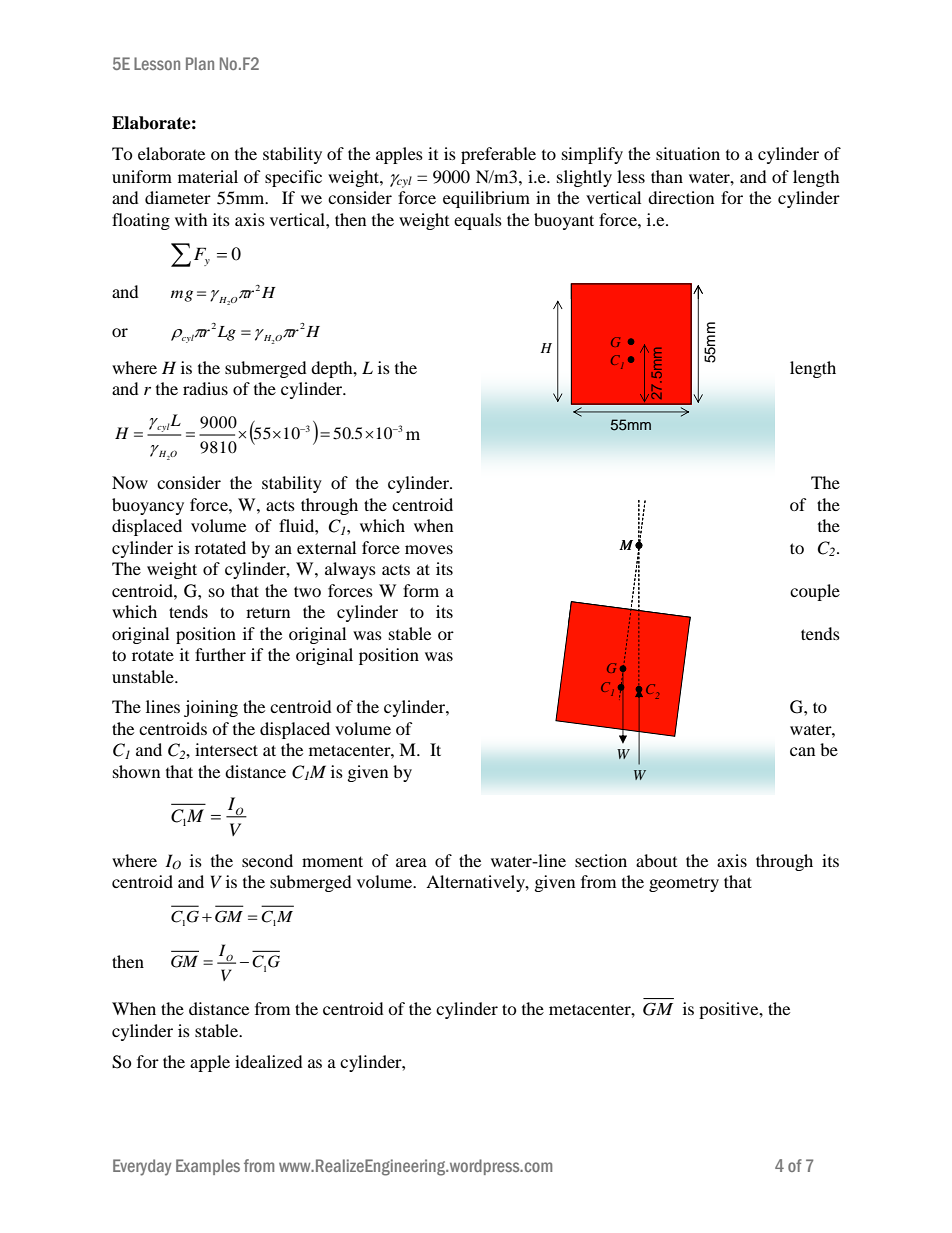 Image resolution: width=952 pixels, height=1233 pixels. I want to click on Examples, so click(208, 1167).
